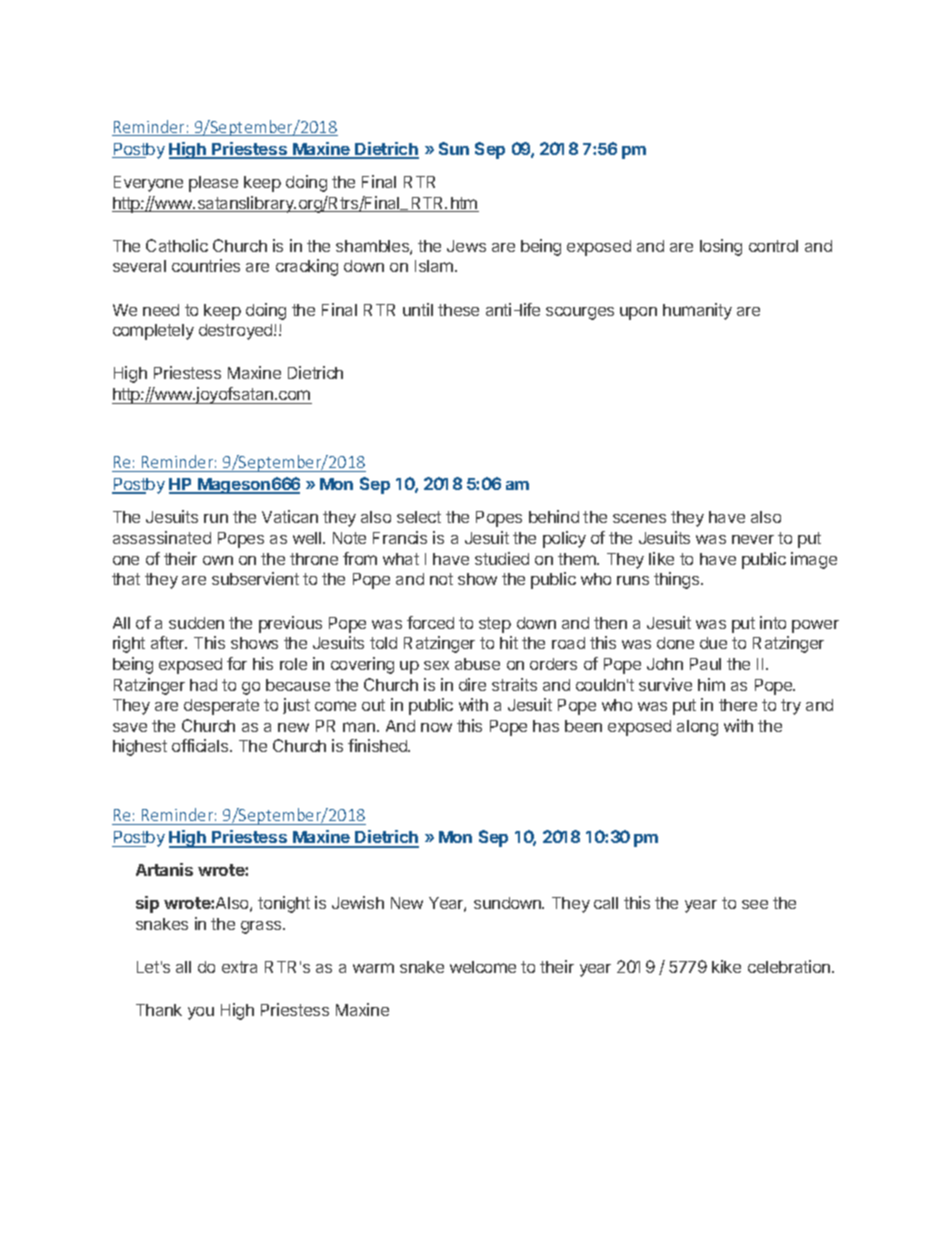 The height and width of the screenshot is (1233, 952). Describe the element at coordinates (373, 968) in the screenshot. I see `warm` at that location.
